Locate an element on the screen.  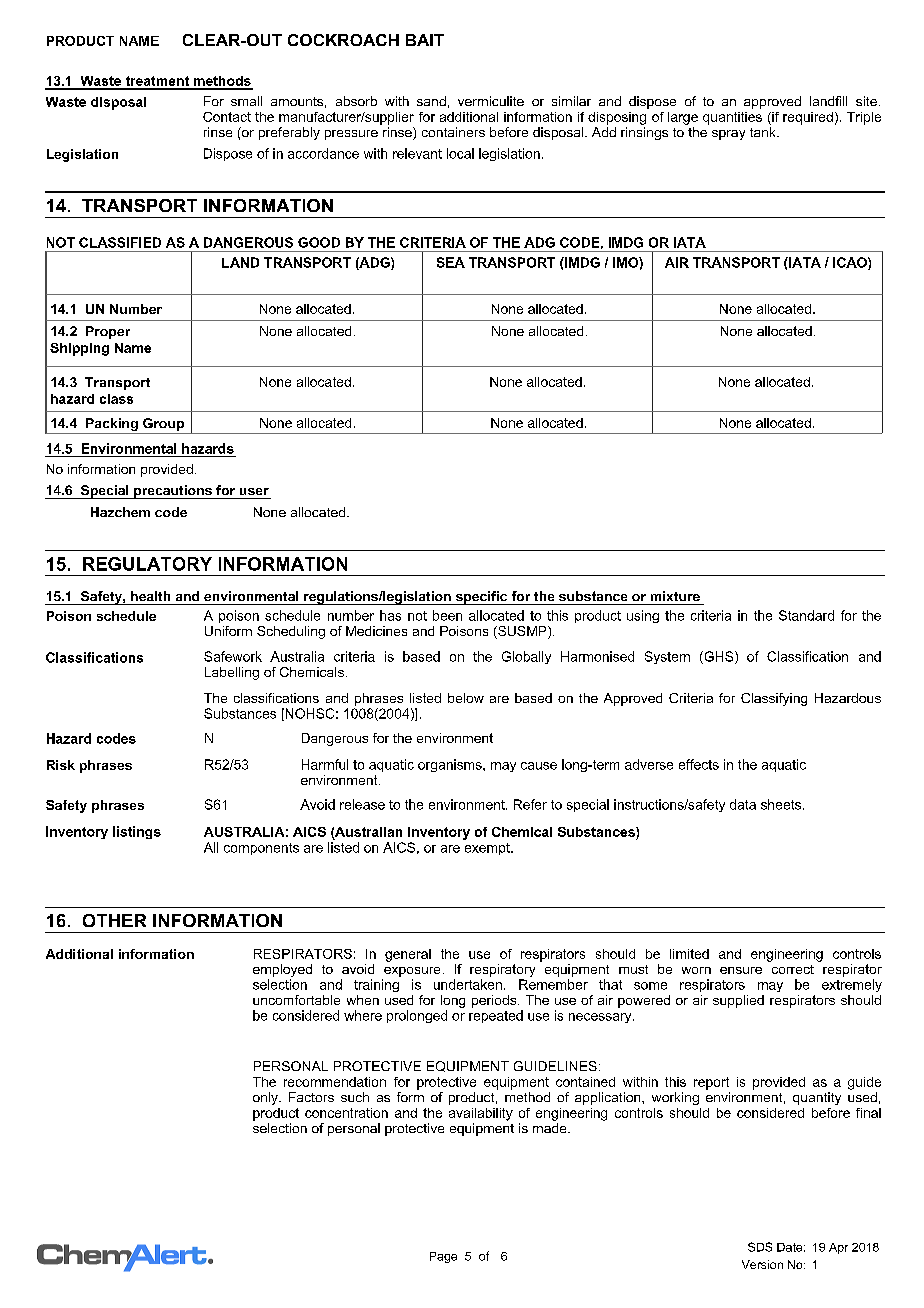
vermiculite is located at coordinates (491, 101).
